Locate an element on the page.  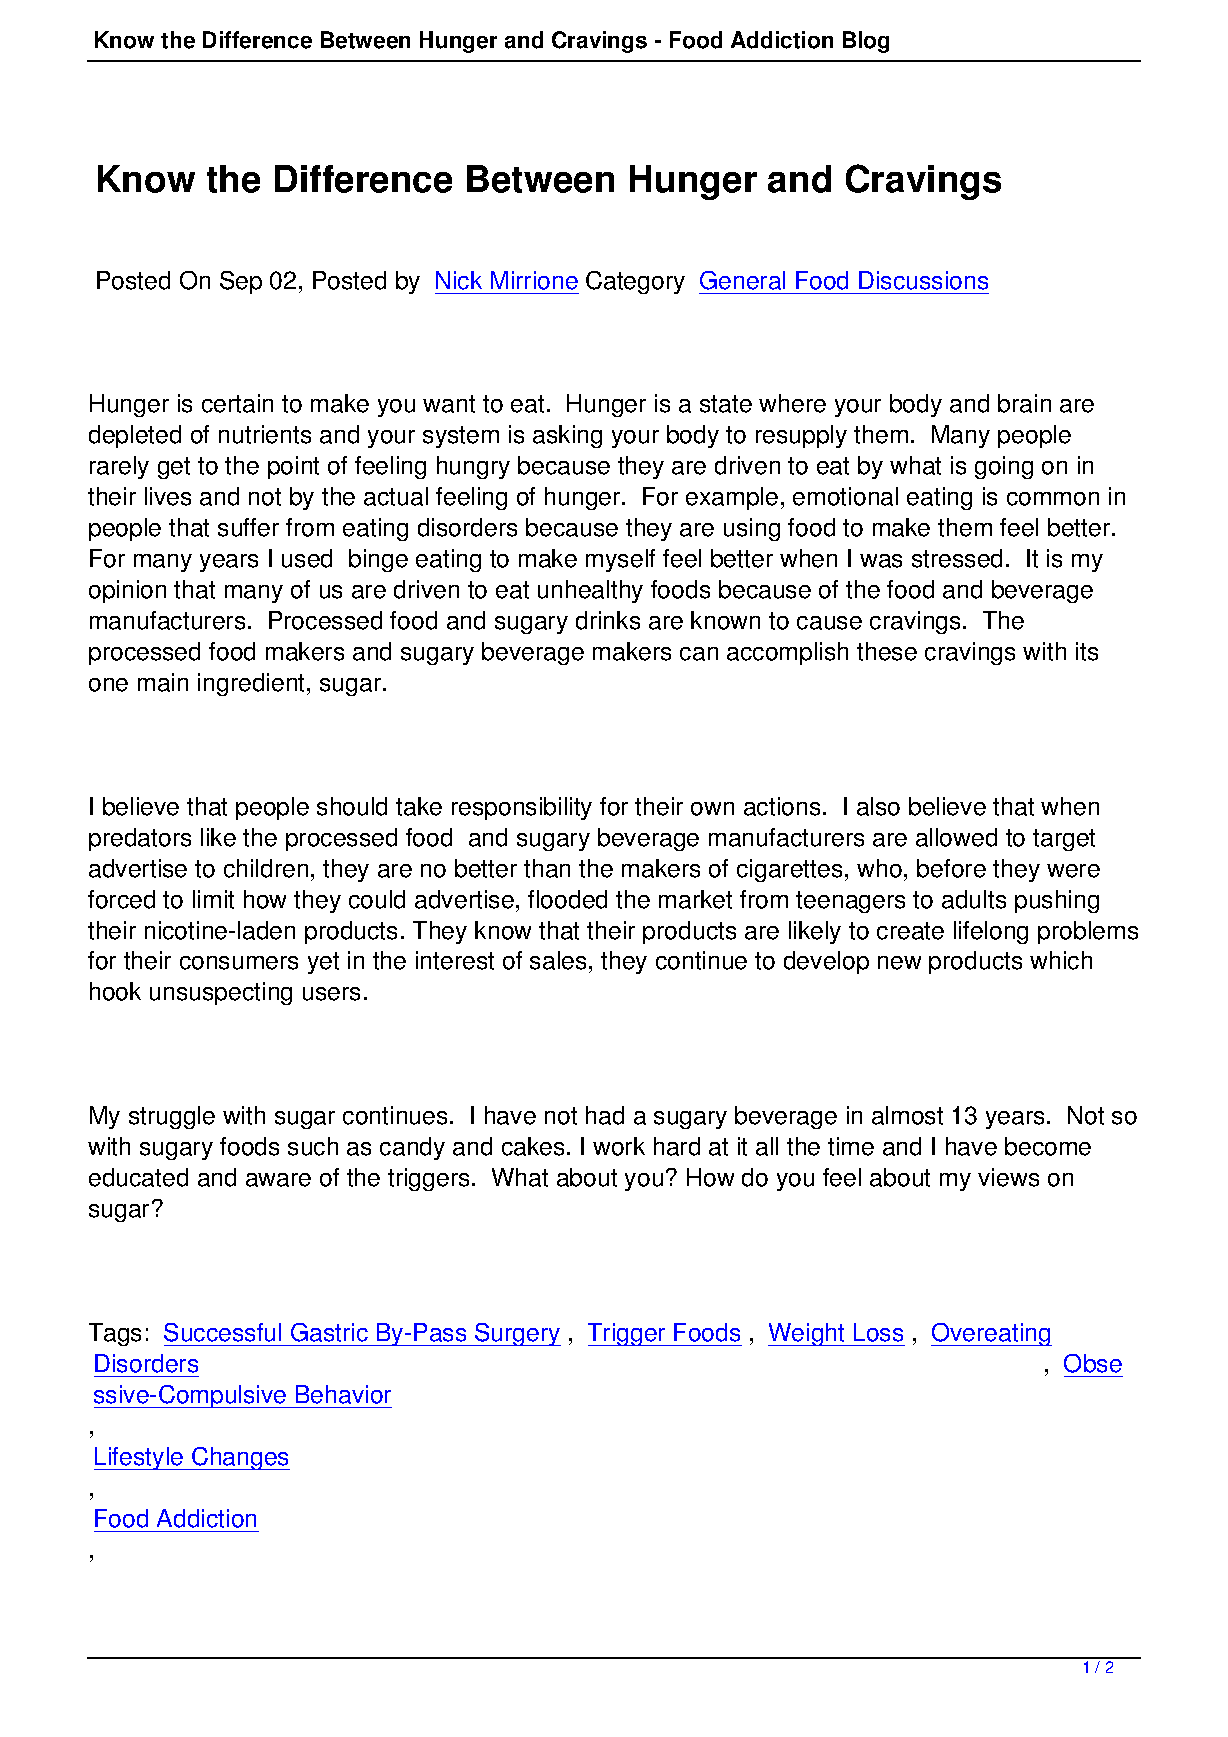
Loss is located at coordinates (878, 1332).
